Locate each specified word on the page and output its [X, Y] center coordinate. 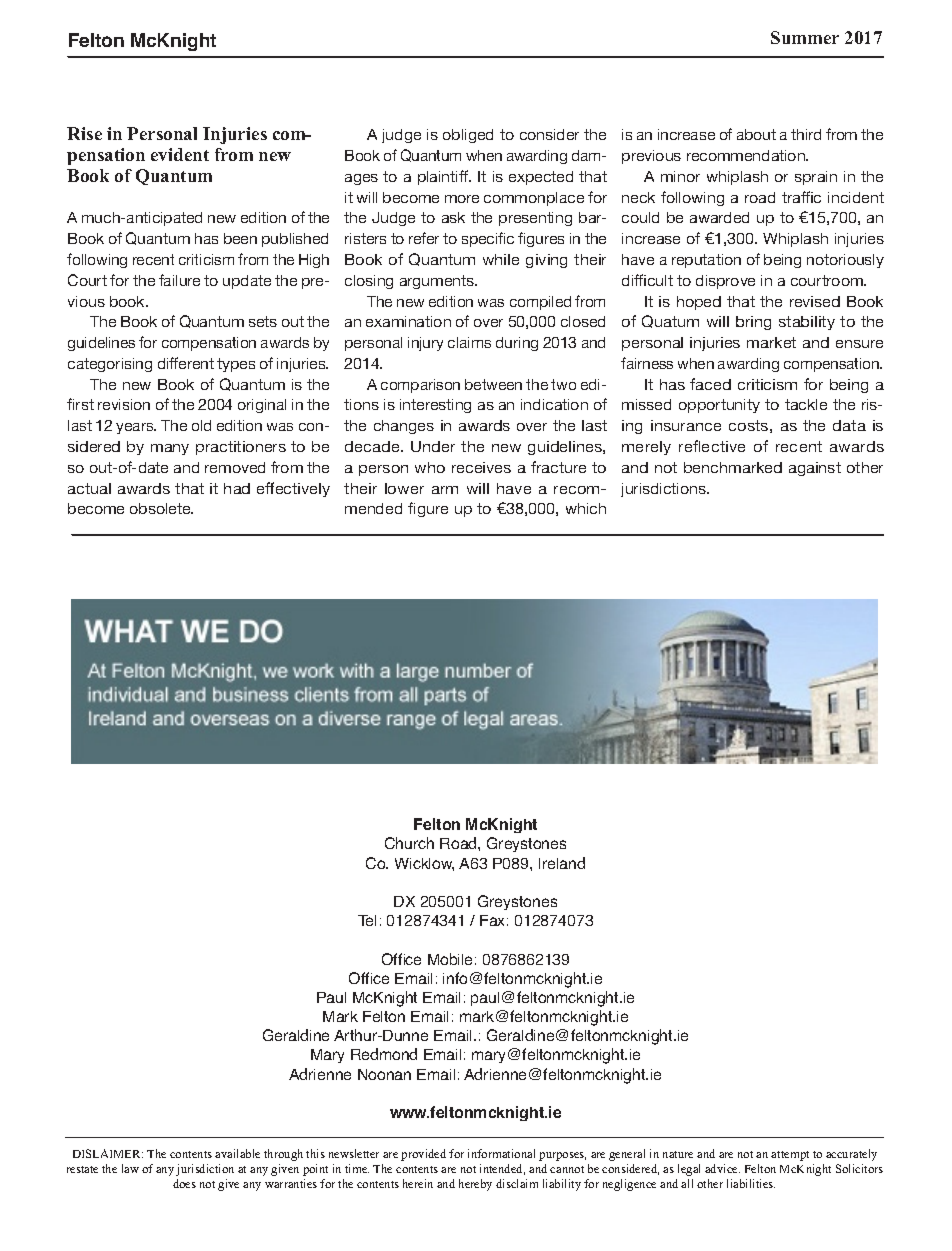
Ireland [562, 863]
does [184, 1183]
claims [469, 342]
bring [753, 323]
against [815, 469]
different [186, 363]
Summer [805, 37]
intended [502, 1169]
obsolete [161, 508]
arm [445, 490]
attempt [790, 1156]
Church [409, 843]
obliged [468, 136]
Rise [84, 133]
